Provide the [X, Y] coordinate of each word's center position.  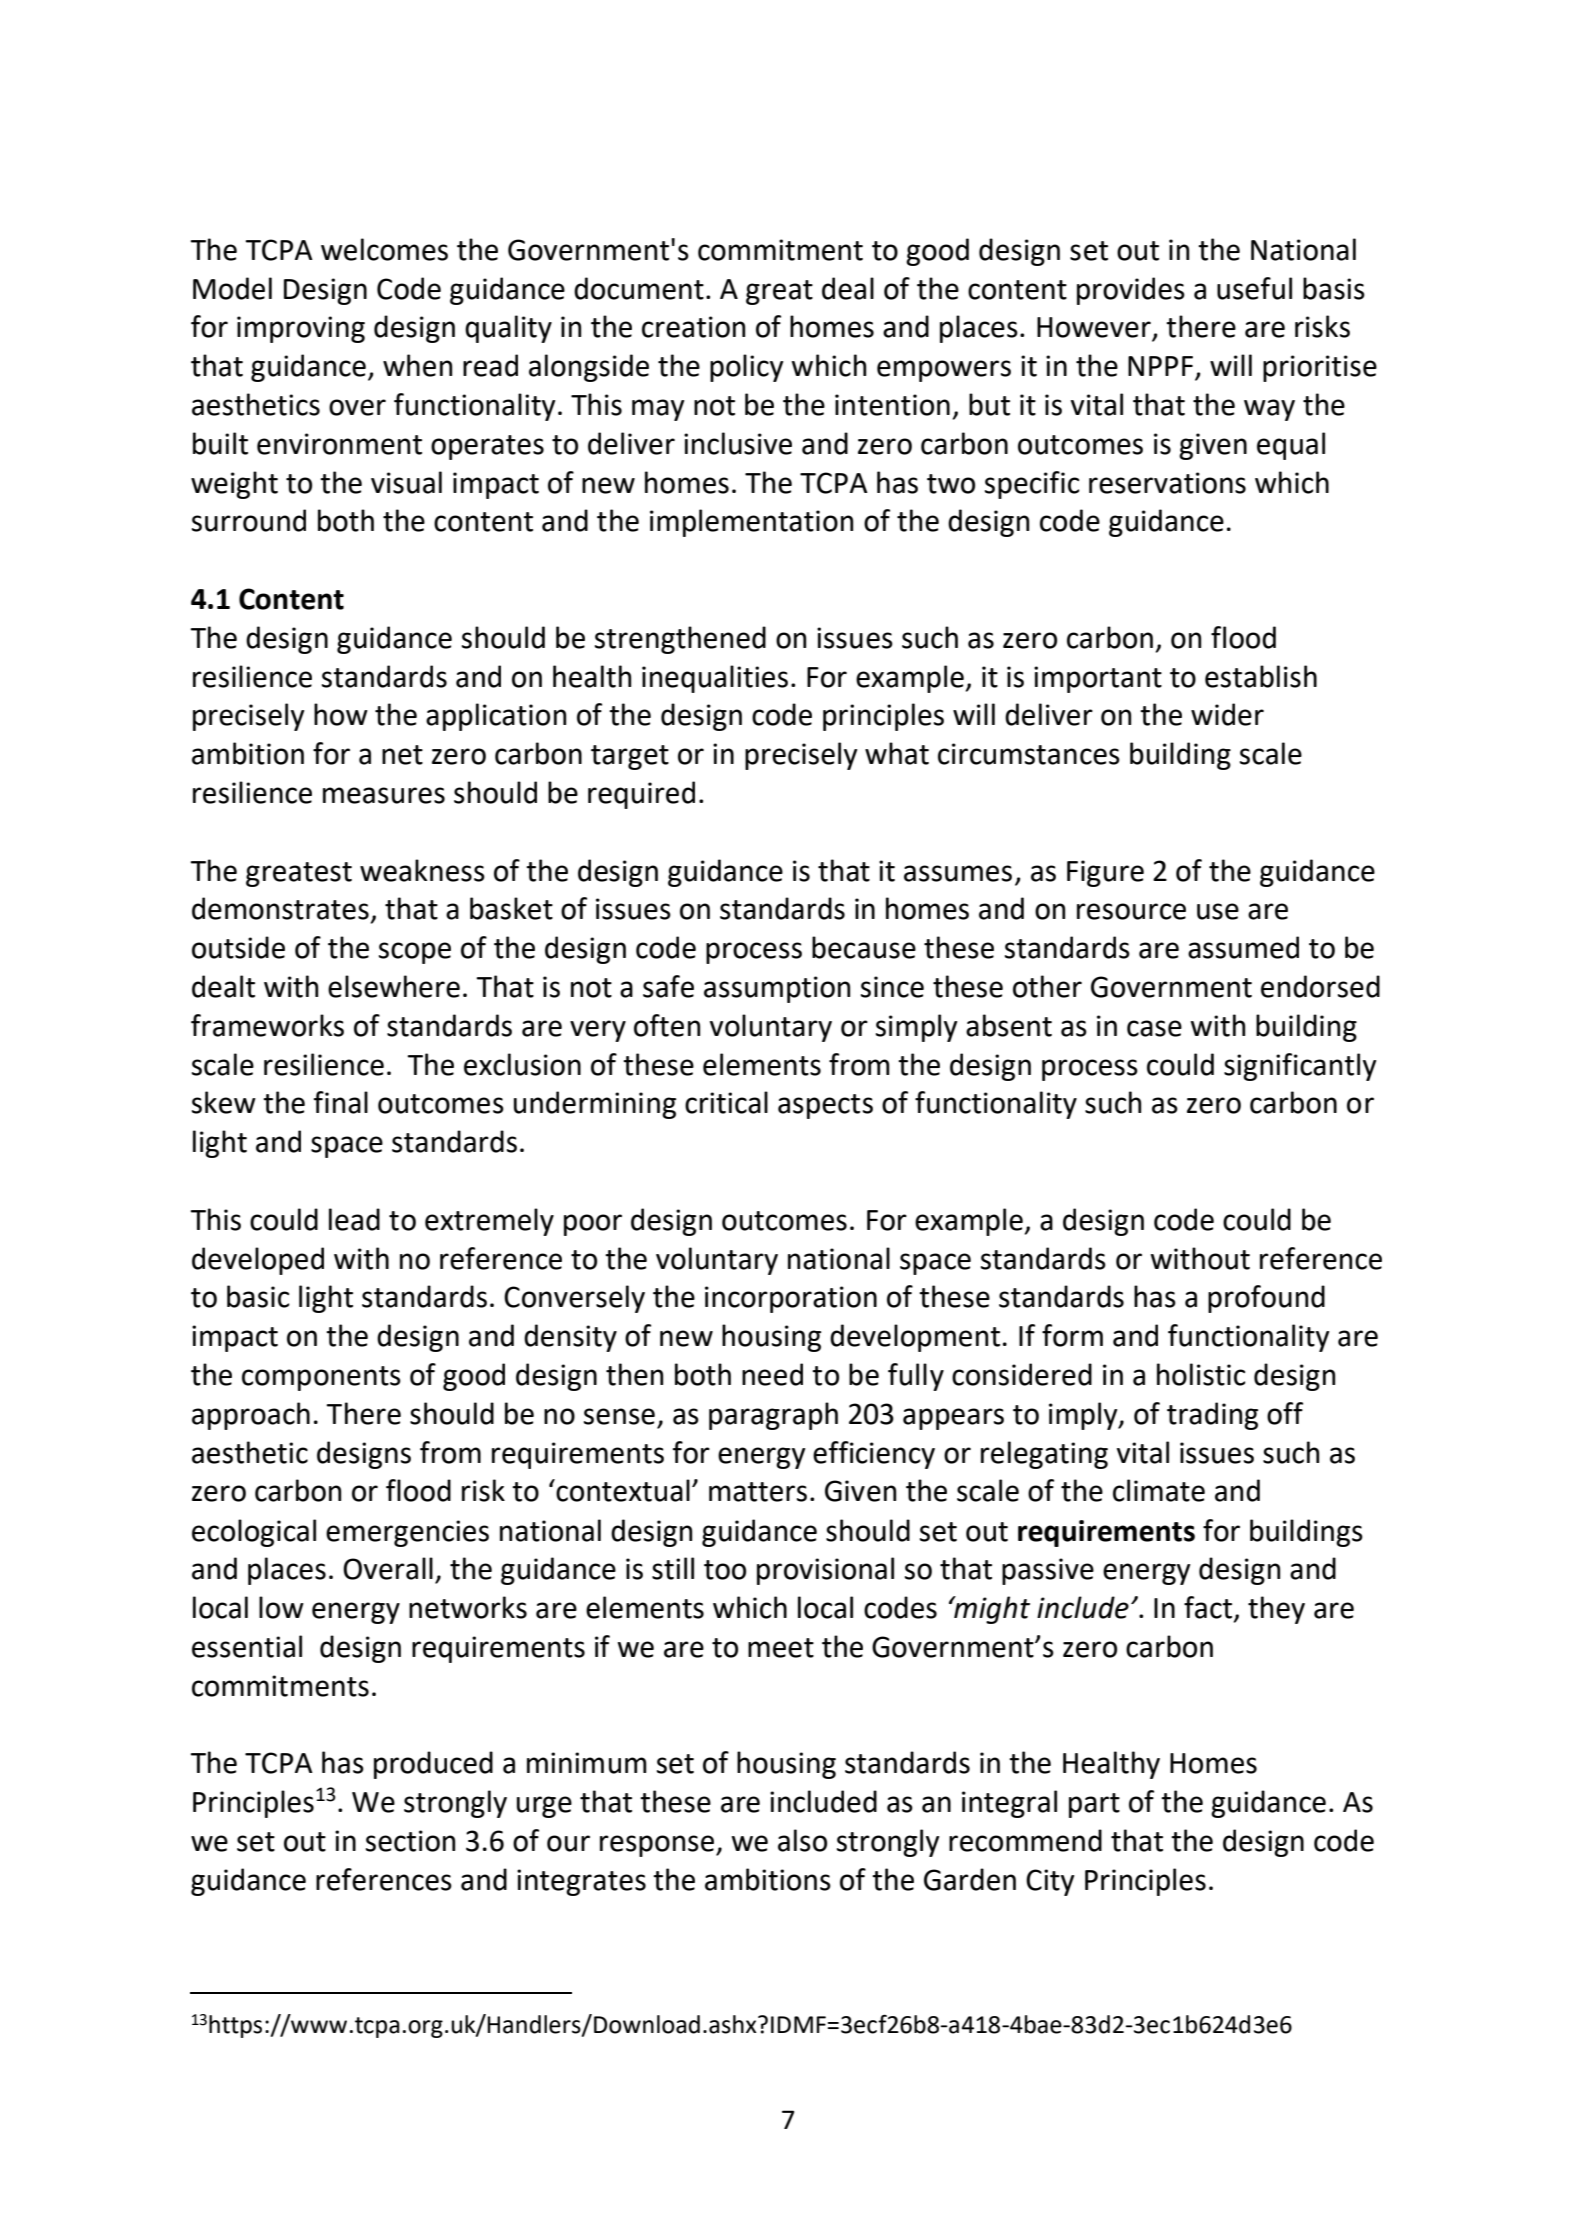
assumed [1243, 947]
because [864, 947]
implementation [751, 523]
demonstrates [280, 908]
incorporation [791, 1299]
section [410, 1841]
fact [1208, 1607]
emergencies [407, 1533]
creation [693, 327]
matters [758, 1492]
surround [249, 520]
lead [354, 1219]
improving [301, 329]
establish [1261, 676]
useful [1254, 288]
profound [1266, 1299]
